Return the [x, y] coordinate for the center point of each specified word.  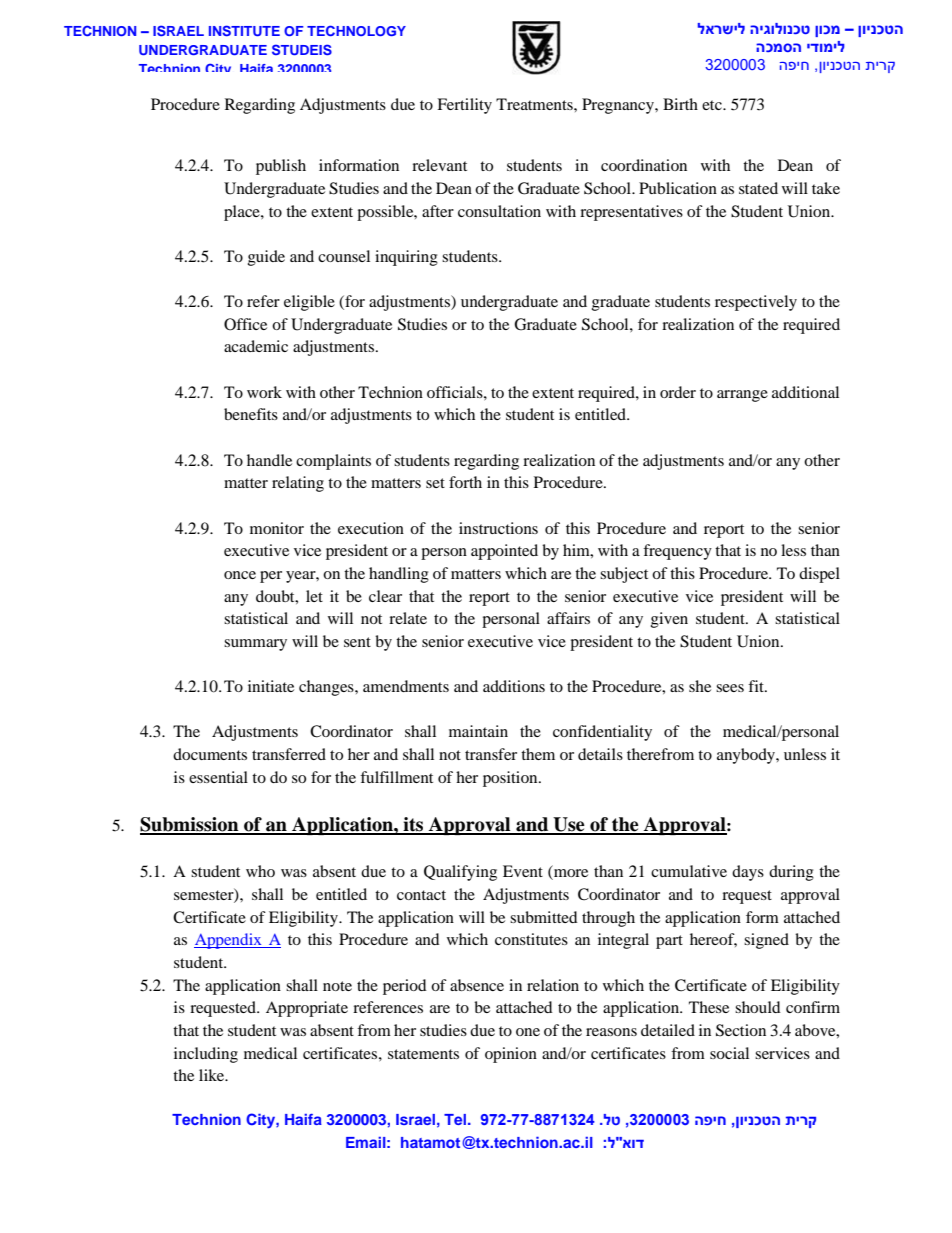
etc [713, 105]
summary [255, 645]
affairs [568, 618]
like [213, 1075]
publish [281, 167]
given [669, 620]
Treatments [535, 104]
